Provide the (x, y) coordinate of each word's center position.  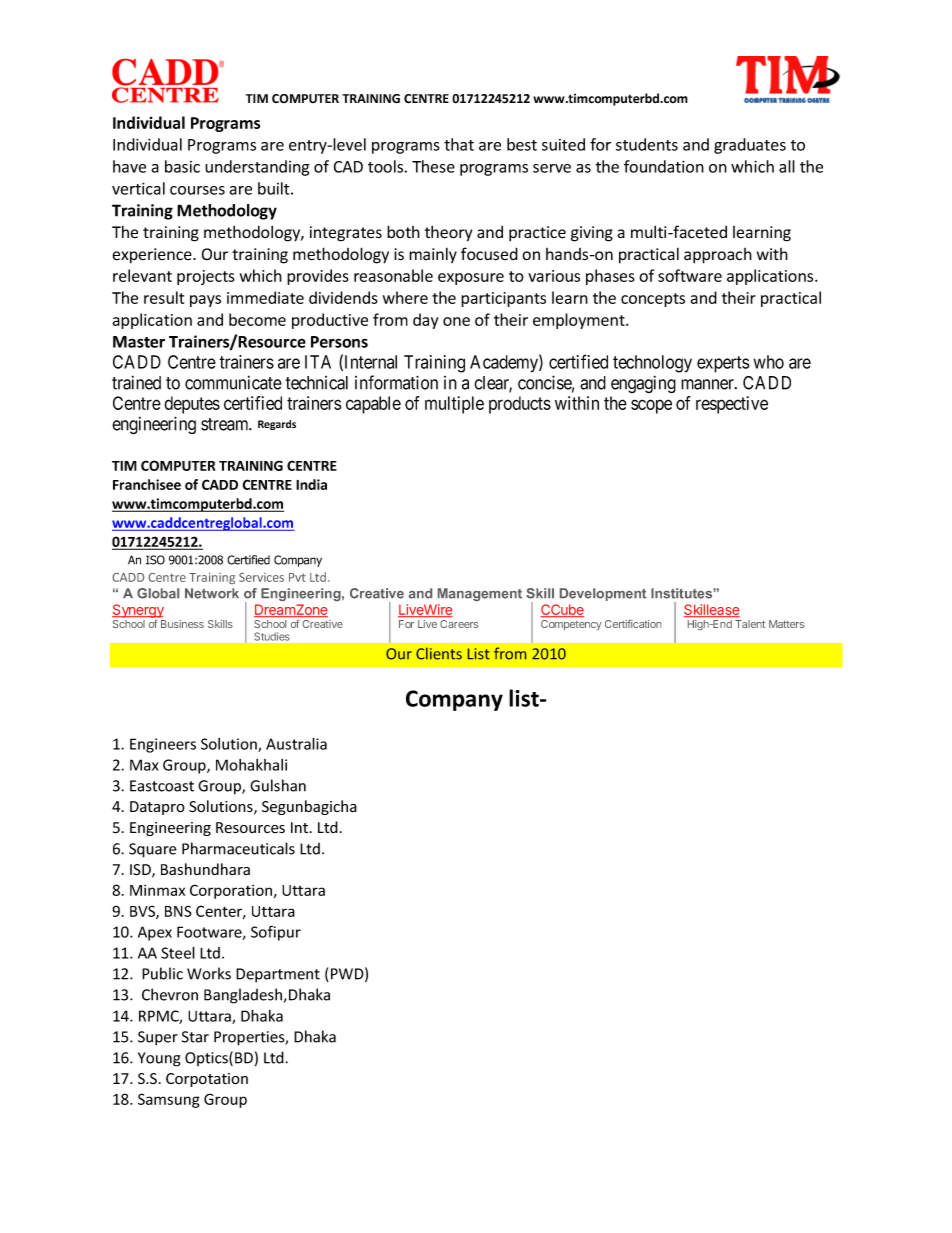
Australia (296, 744)
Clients (439, 653)
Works (209, 973)
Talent (750, 624)
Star (195, 1037)
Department (278, 975)
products (520, 405)
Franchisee (147, 484)
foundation (664, 166)
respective (732, 405)
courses (197, 190)
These (433, 166)
